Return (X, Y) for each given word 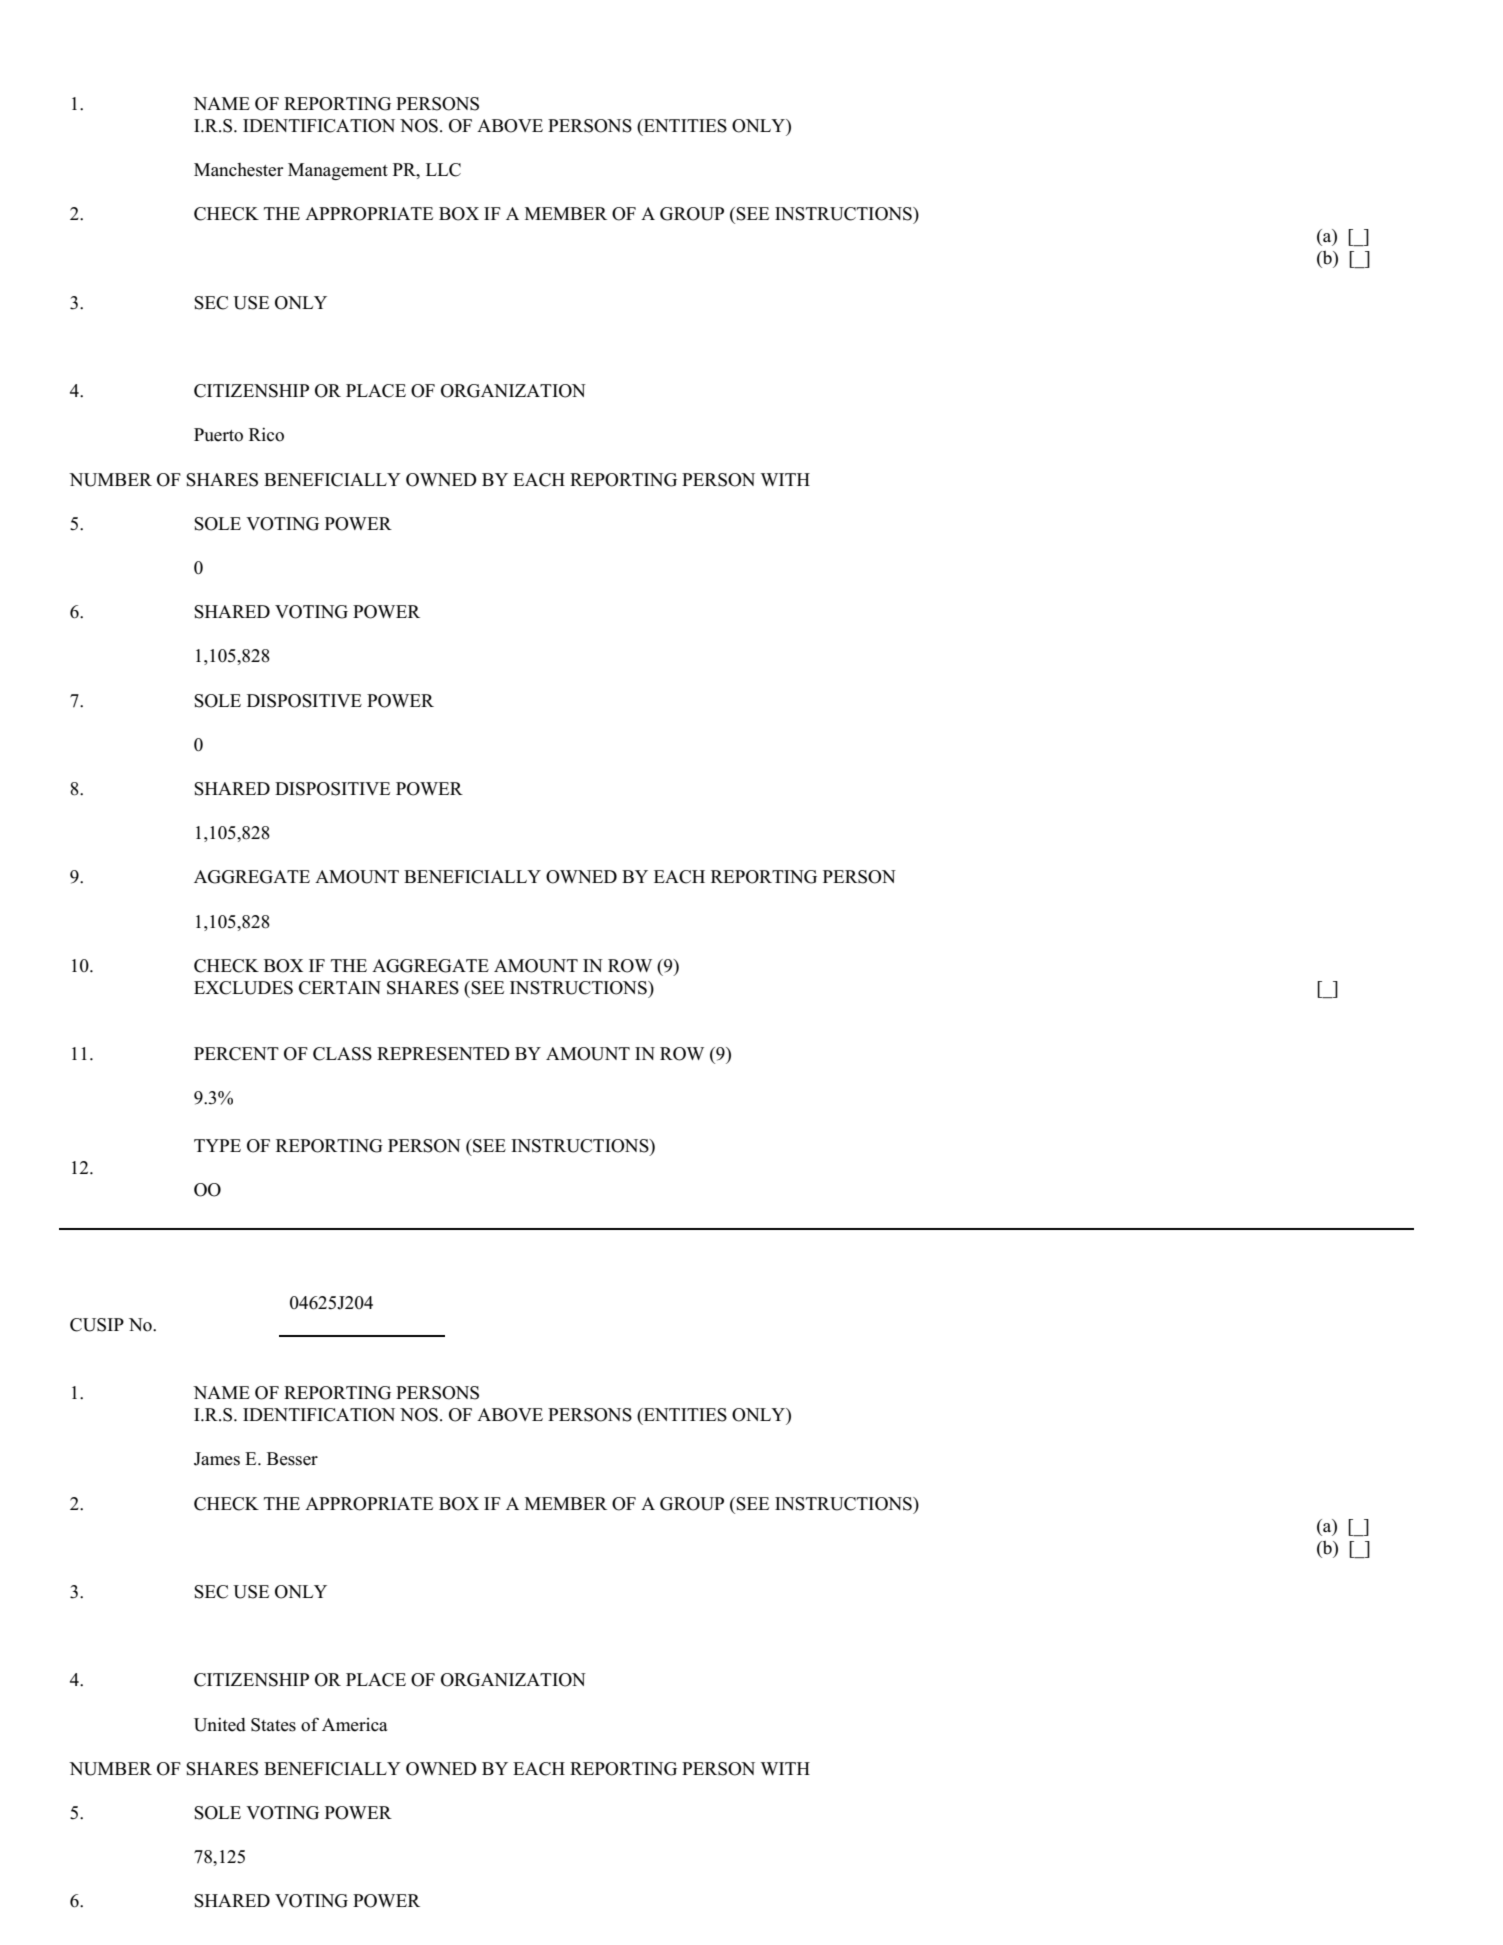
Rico (266, 434)
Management (338, 171)
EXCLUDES (243, 988)
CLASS (342, 1054)
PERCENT (236, 1054)
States (273, 1725)
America (355, 1725)
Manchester (238, 170)
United (220, 1724)
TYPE (217, 1145)
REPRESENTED (443, 1054)
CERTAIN (340, 988)
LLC (443, 170)
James (217, 1459)
